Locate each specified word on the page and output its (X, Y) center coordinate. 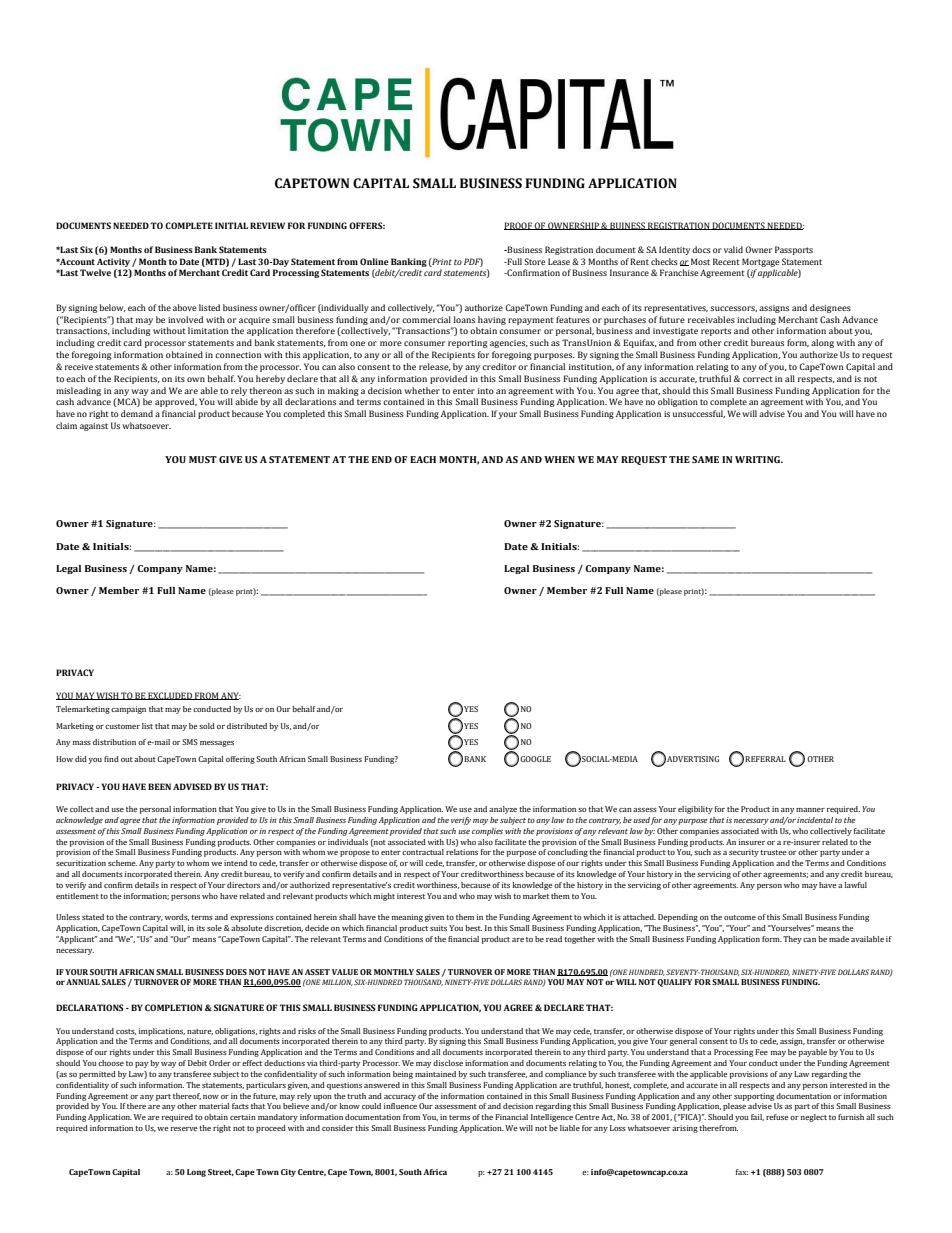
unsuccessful (699, 414)
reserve (184, 1129)
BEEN (159, 786)
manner (810, 810)
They (792, 940)
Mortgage (761, 262)
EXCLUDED (170, 696)
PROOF (519, 226)
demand (137, 413)
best (473, 928)
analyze (503, 810)
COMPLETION (173, 1007)
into (486, 391)
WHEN (559, 459)
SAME (705, 459)
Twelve (95, 272)
